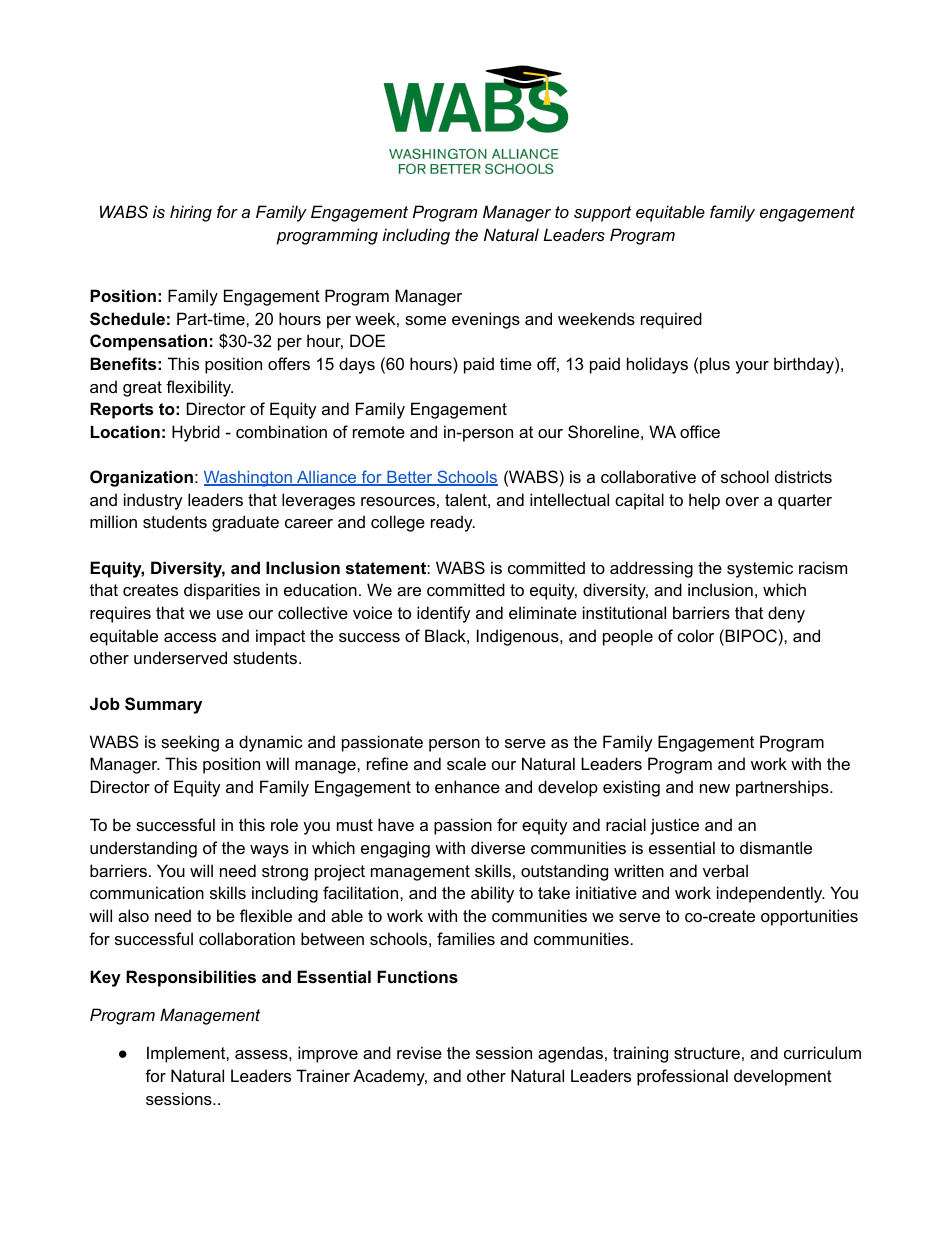 This screenshot has width=952, height=1233. What do you see at coordinates (707, 1053) in the screenshot?
I see `structure` at bounding box center [707, 1053].
